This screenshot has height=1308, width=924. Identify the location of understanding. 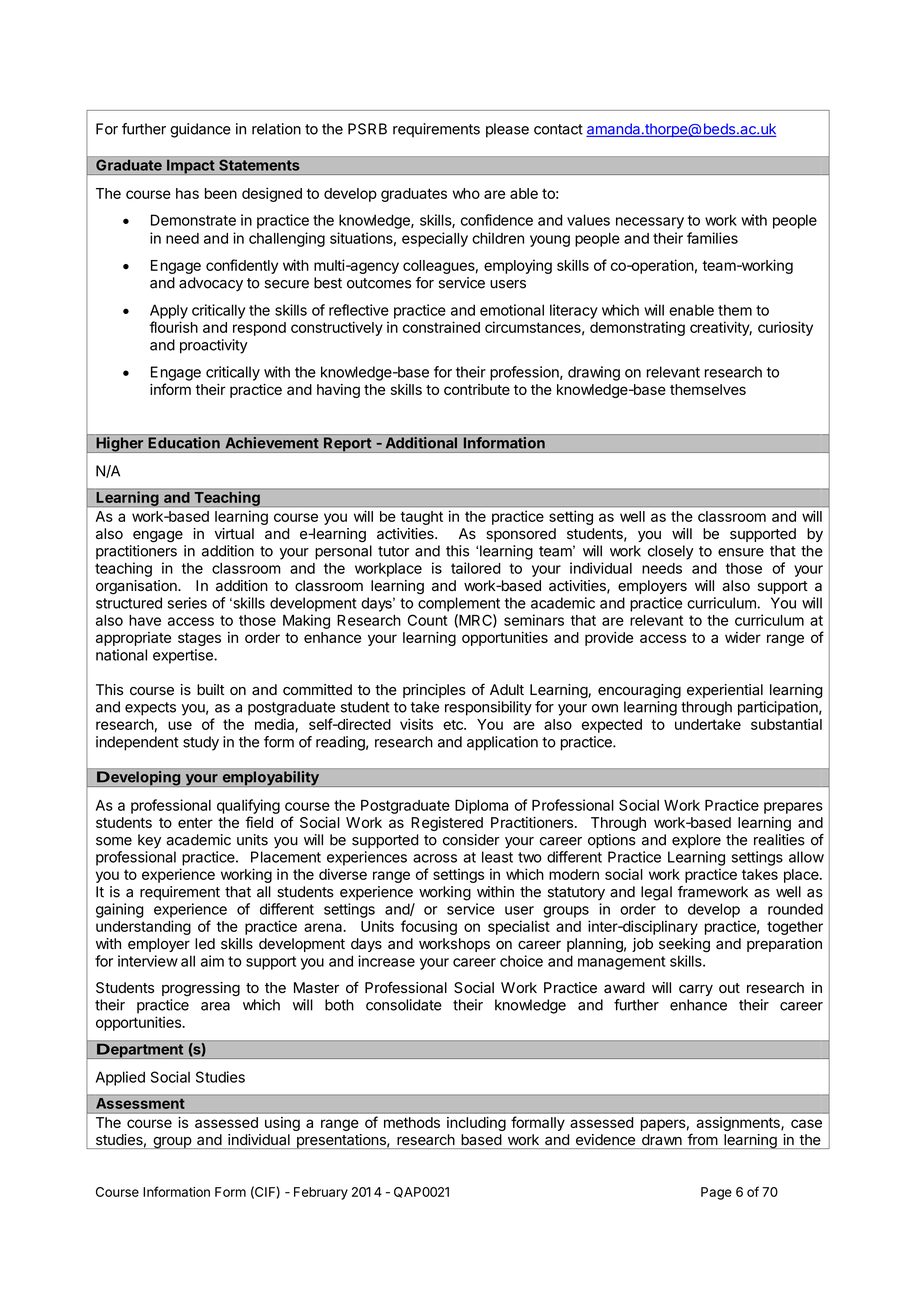
(143, 927).
